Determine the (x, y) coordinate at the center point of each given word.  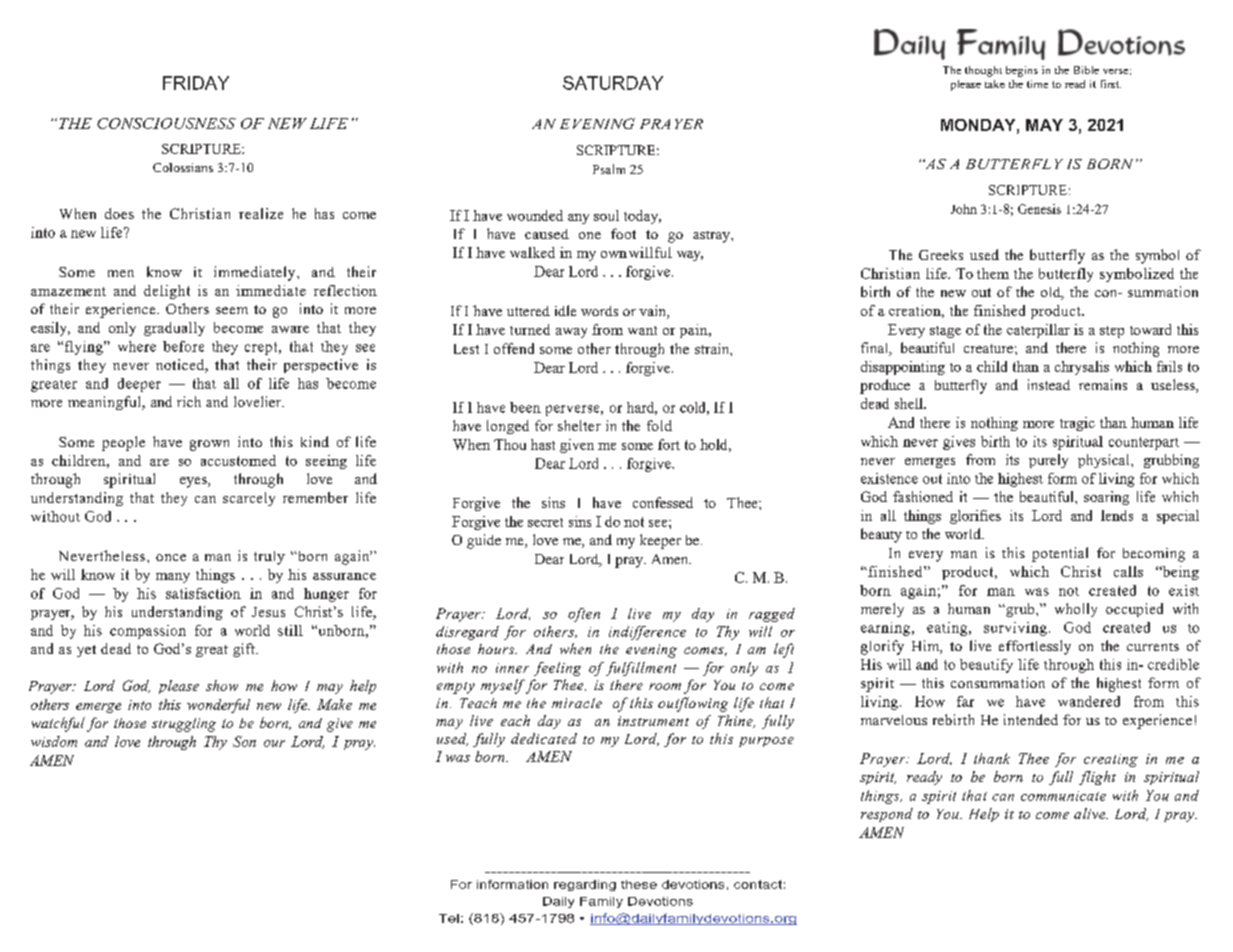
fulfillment (641, 669)
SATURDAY (613, 83)
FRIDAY (196, 83)
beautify (986, 666)
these (639, 884)
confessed (663, 502)
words (599, 311)
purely (1048, 461)
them (993, 273)
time (1037, 84)
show (222, 685)
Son (244, 741)
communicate (1063, 796)
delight (167, 292)
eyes (194, 482)
